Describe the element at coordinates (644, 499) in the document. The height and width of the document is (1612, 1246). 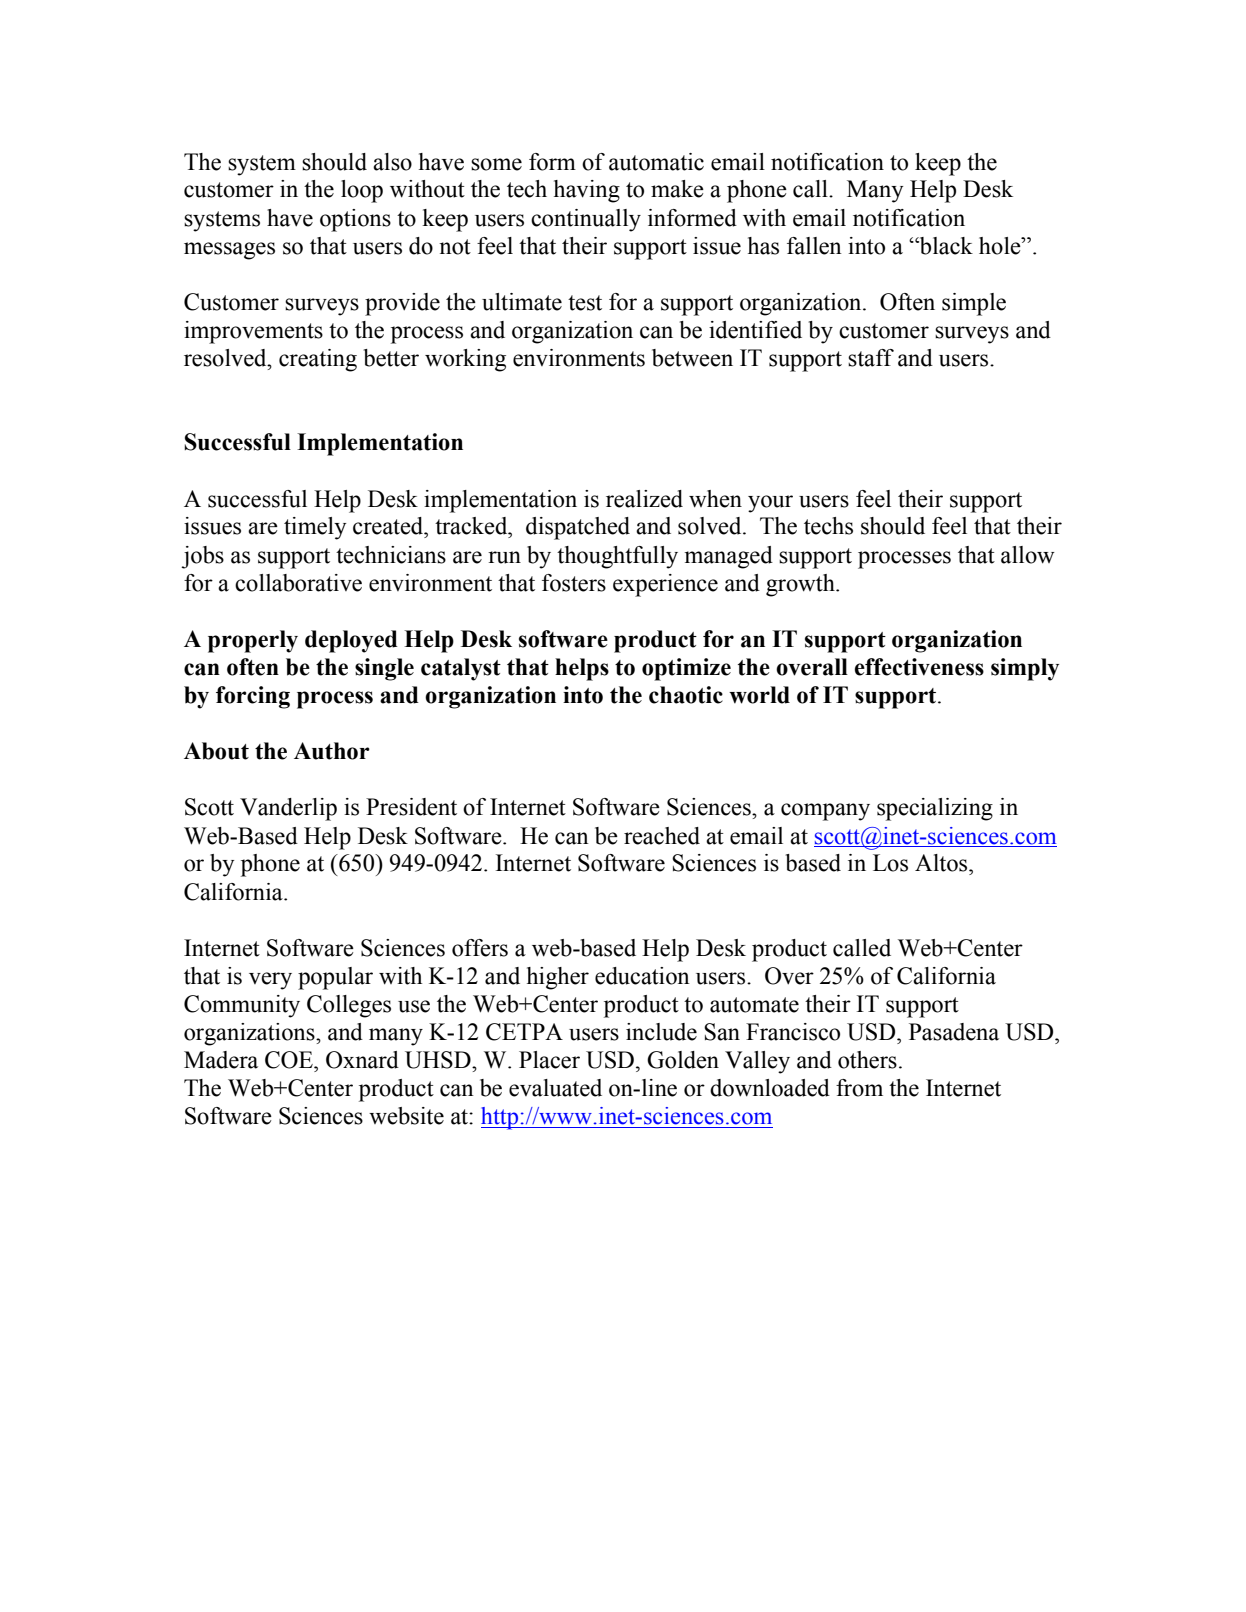
I see `realized` at that location.
